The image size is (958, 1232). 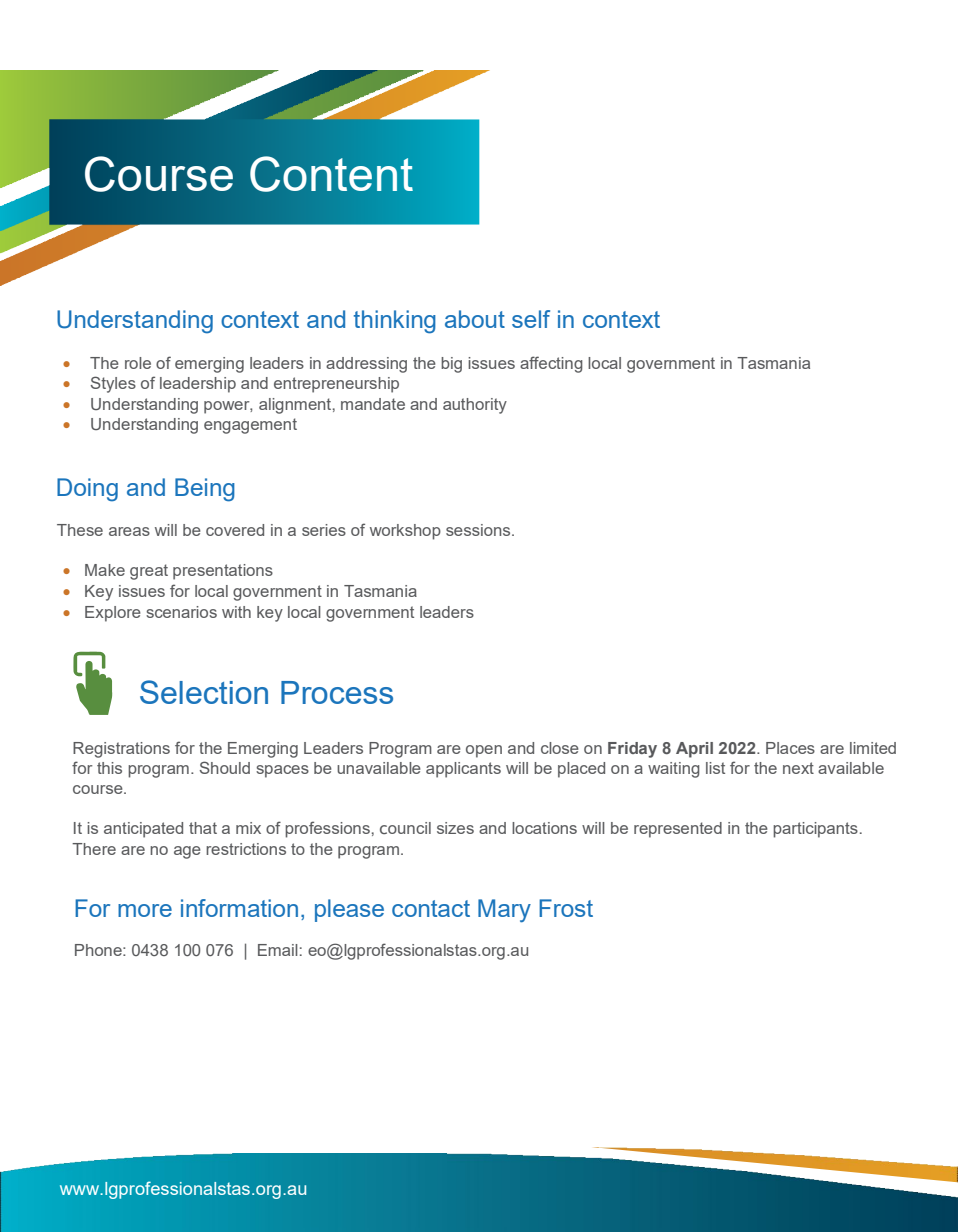 What do you see at coordinates (475, 319) in the image?
I see `about` at bounding box center [475, 319].
